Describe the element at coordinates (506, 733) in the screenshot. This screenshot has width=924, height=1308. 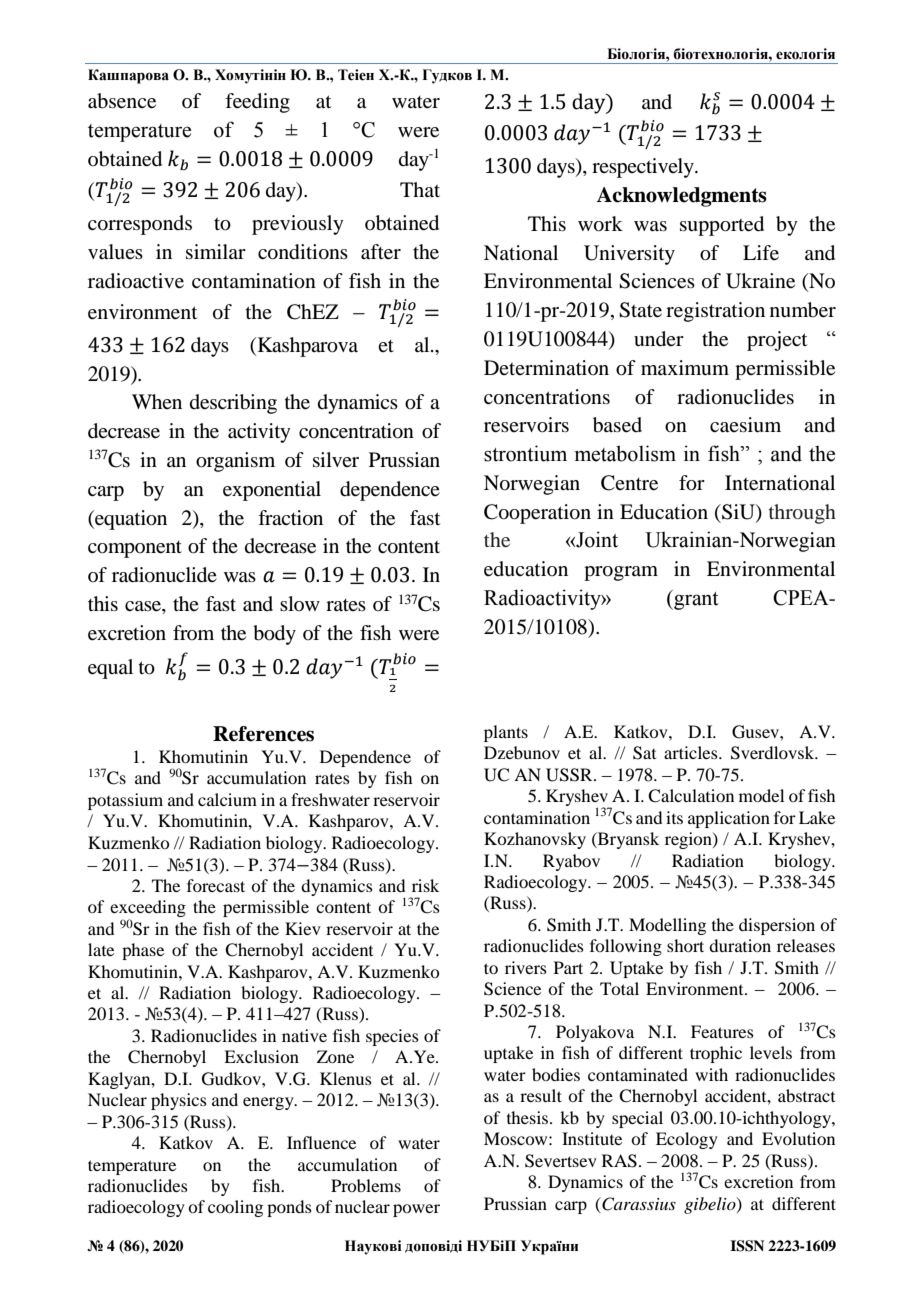
I see `plants` at that location.
